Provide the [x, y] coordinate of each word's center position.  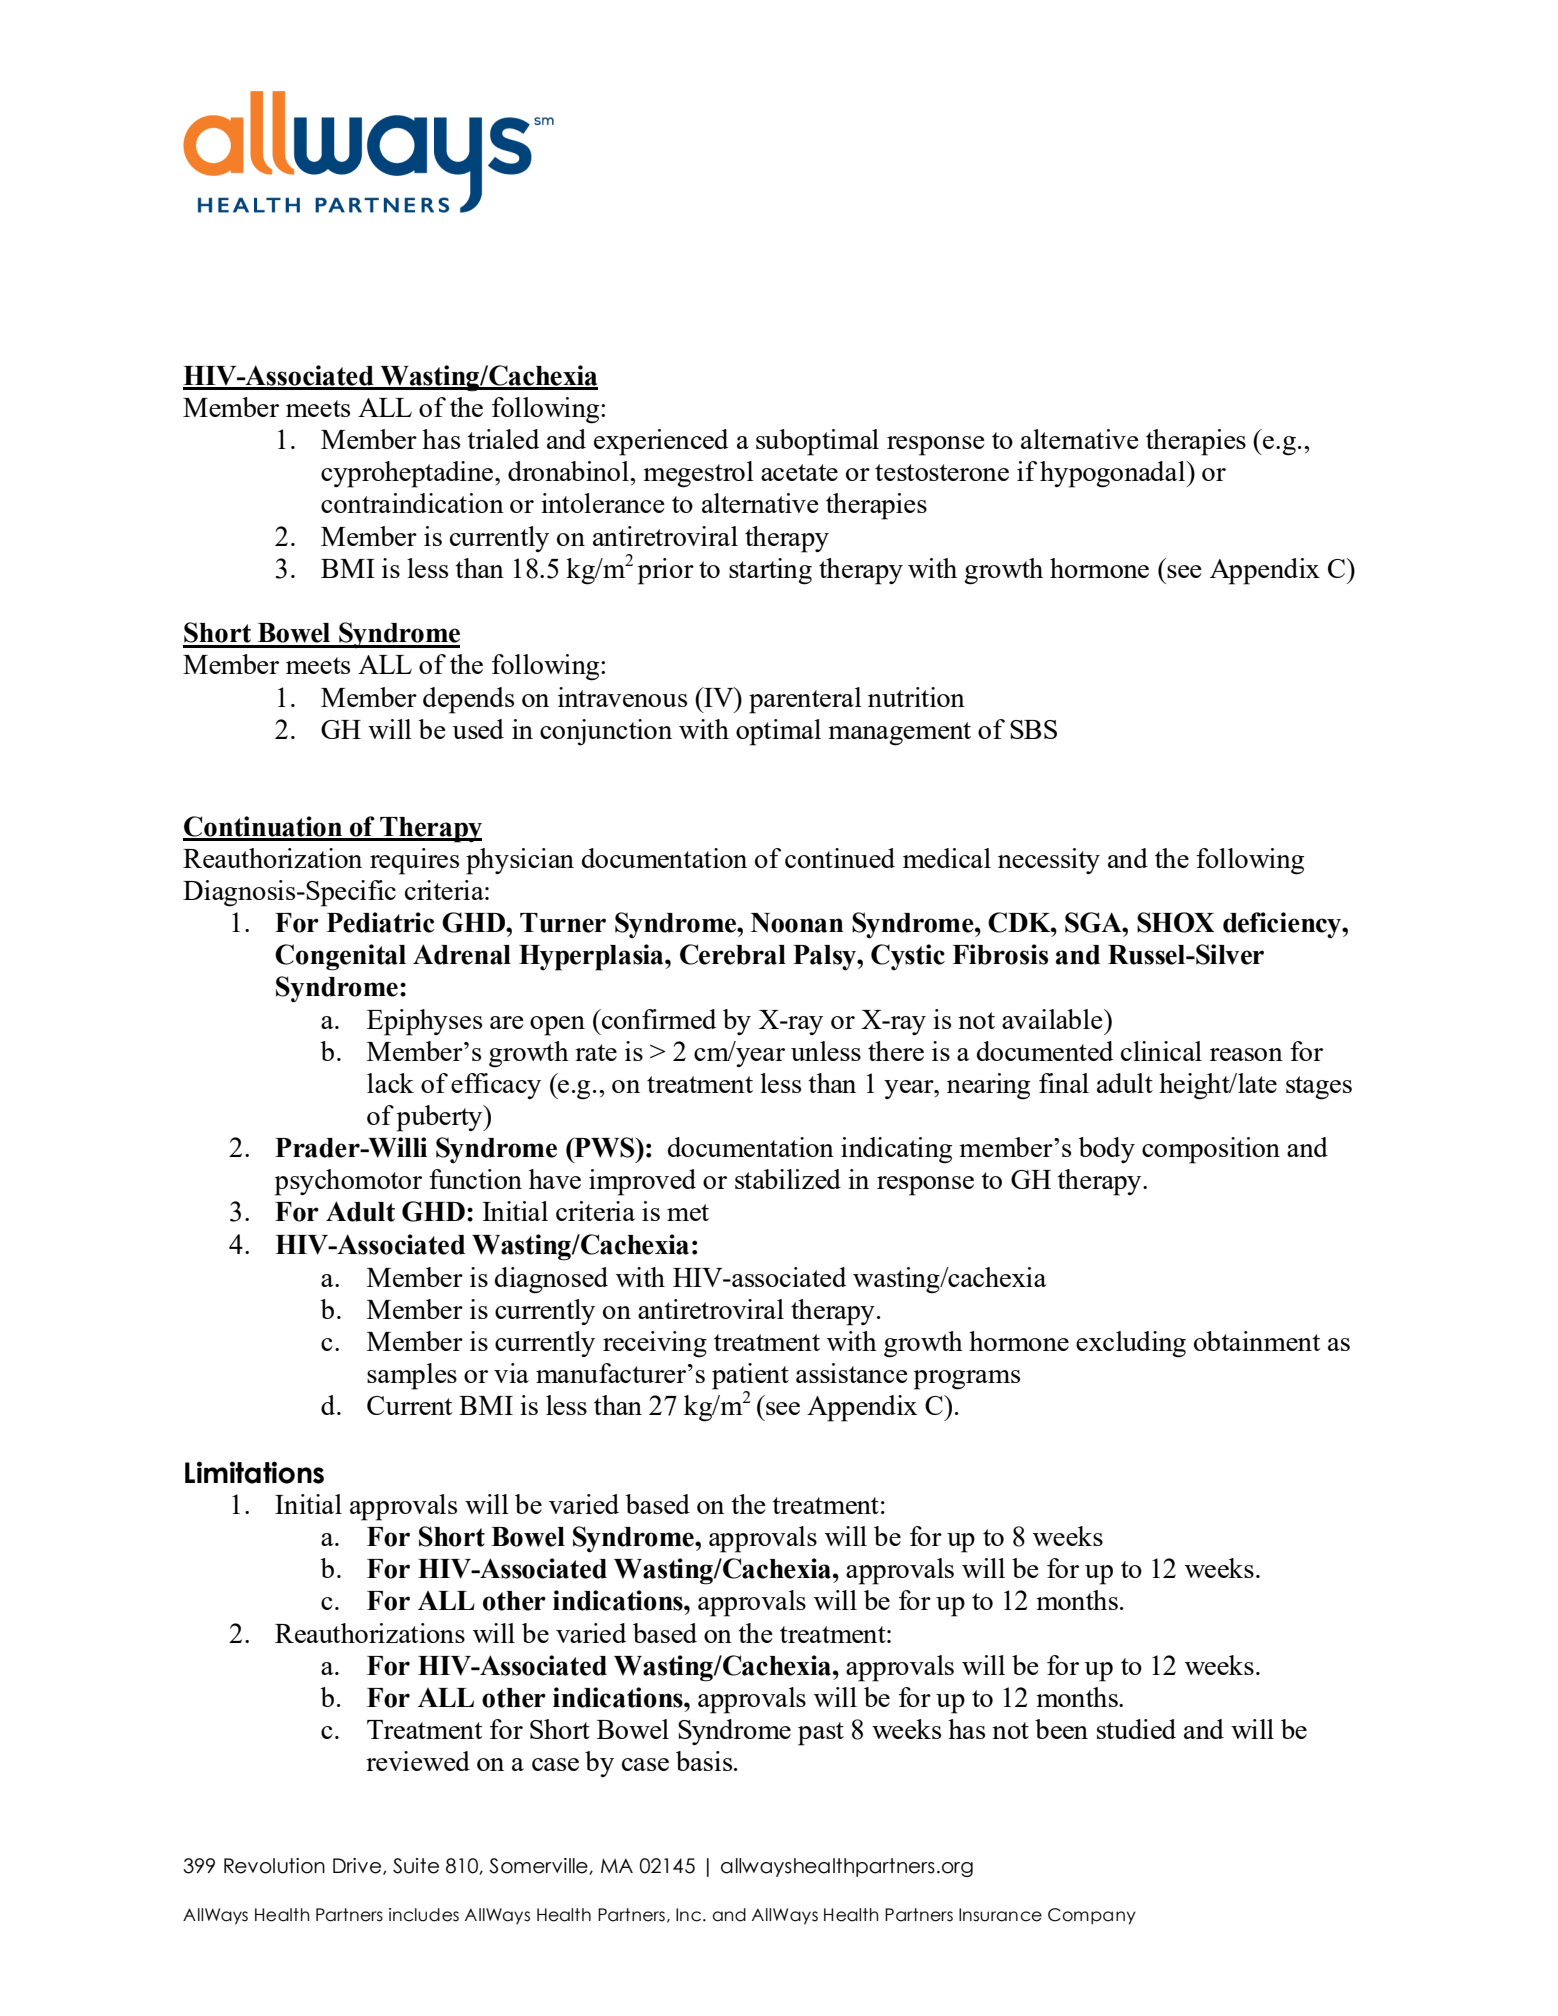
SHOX [1176, 922]
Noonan [797, 923]
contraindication [412, 503]
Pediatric [381, 922]
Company [1092, 1916]
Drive [358, 1866]
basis [705, 1761]
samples [412, 1376]
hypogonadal [1114, 474]
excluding [1131, 1344]
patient [750, 1376]
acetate [799, 472]
